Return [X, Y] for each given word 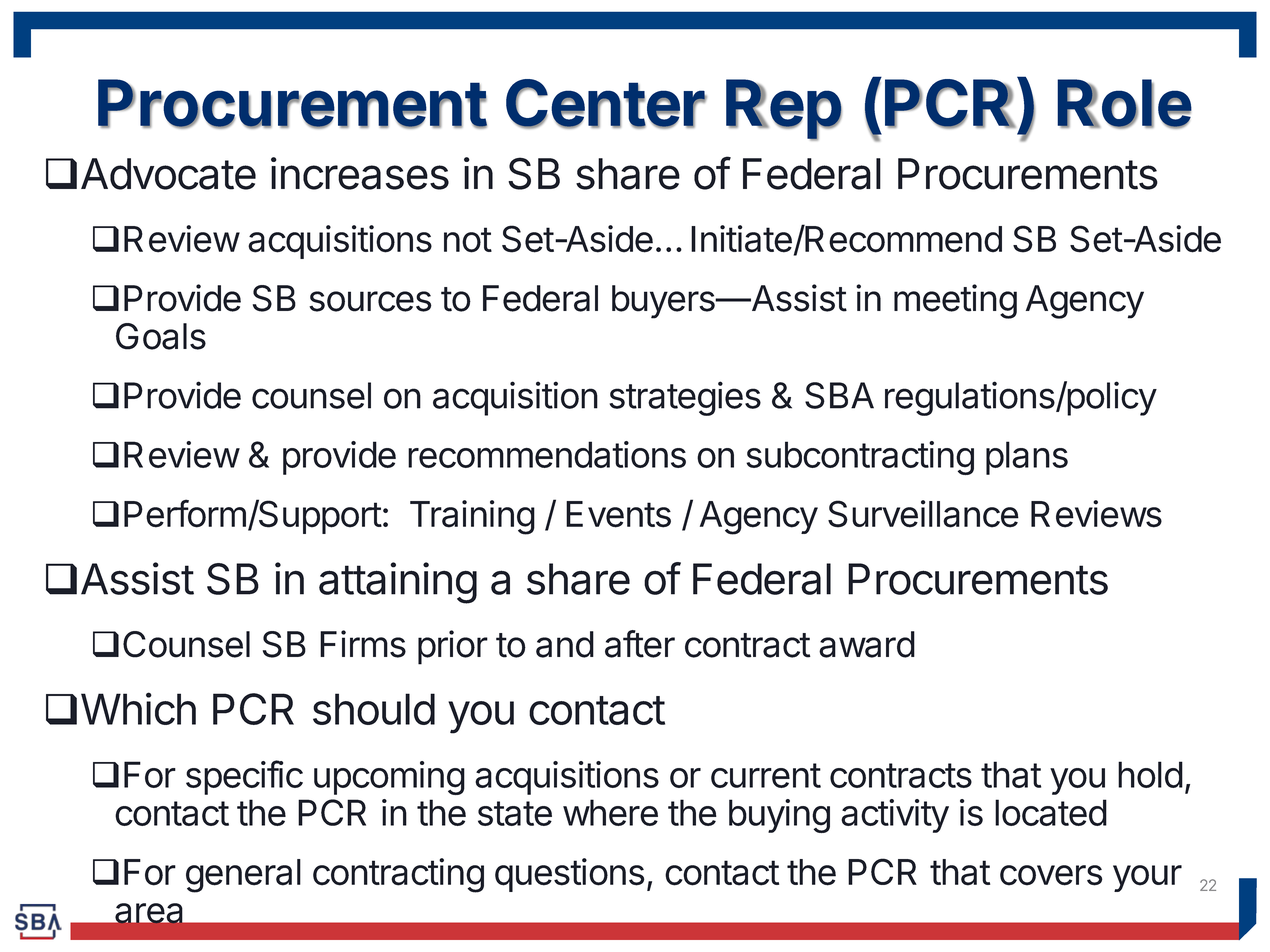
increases [360, 173]
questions [569, 875]
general [243, 876]
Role [1124, 104]
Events [618, 514]
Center [606, 104]
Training [472, 517]
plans [1027, 458]
